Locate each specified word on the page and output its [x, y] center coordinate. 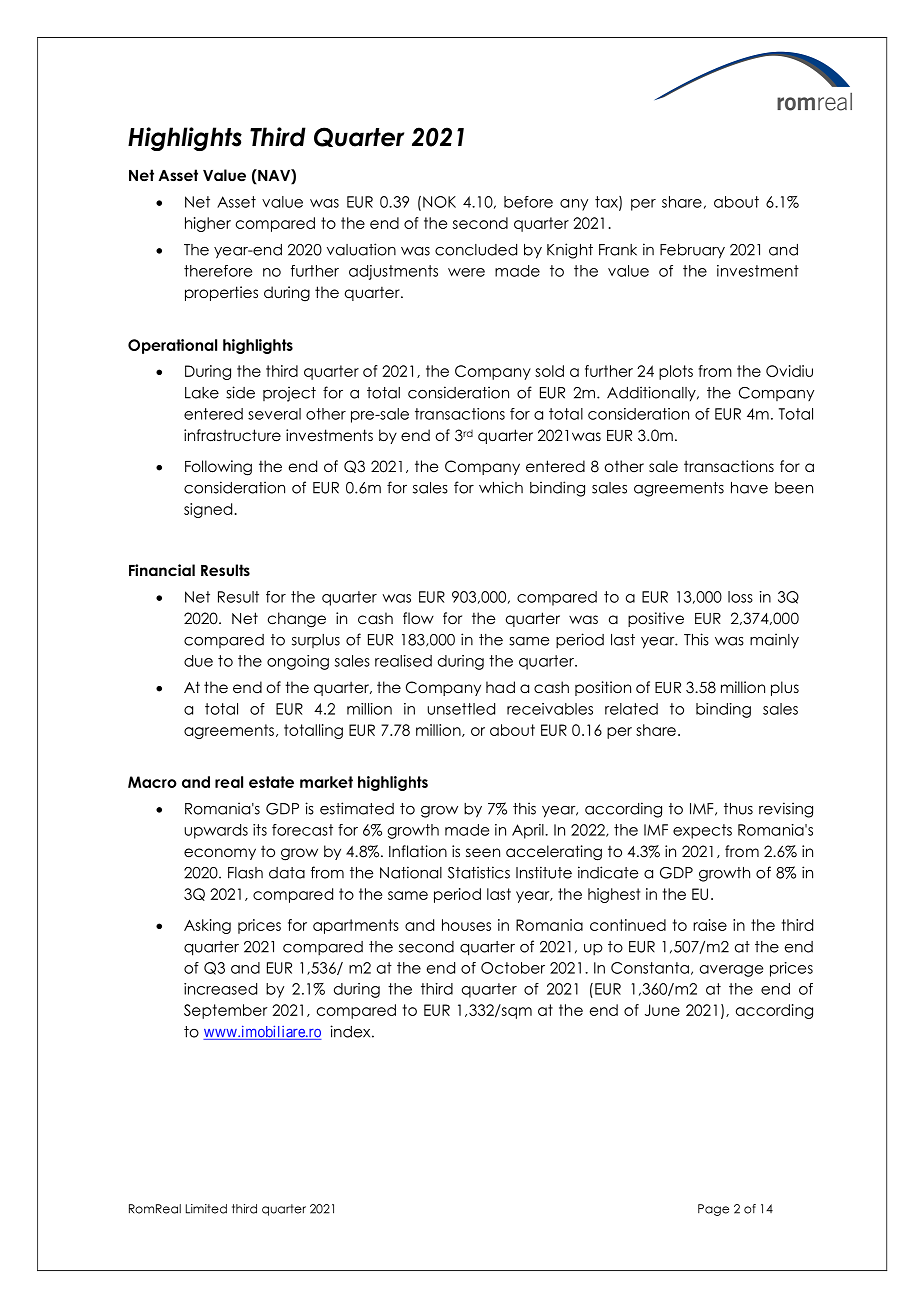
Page [713, 1210]
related [631, 709]
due [198, 661]
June [662, 1010]
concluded [476, 250]
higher [208, 224]
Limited [206, 1209]
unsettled [461, 709]
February [692, 251]
